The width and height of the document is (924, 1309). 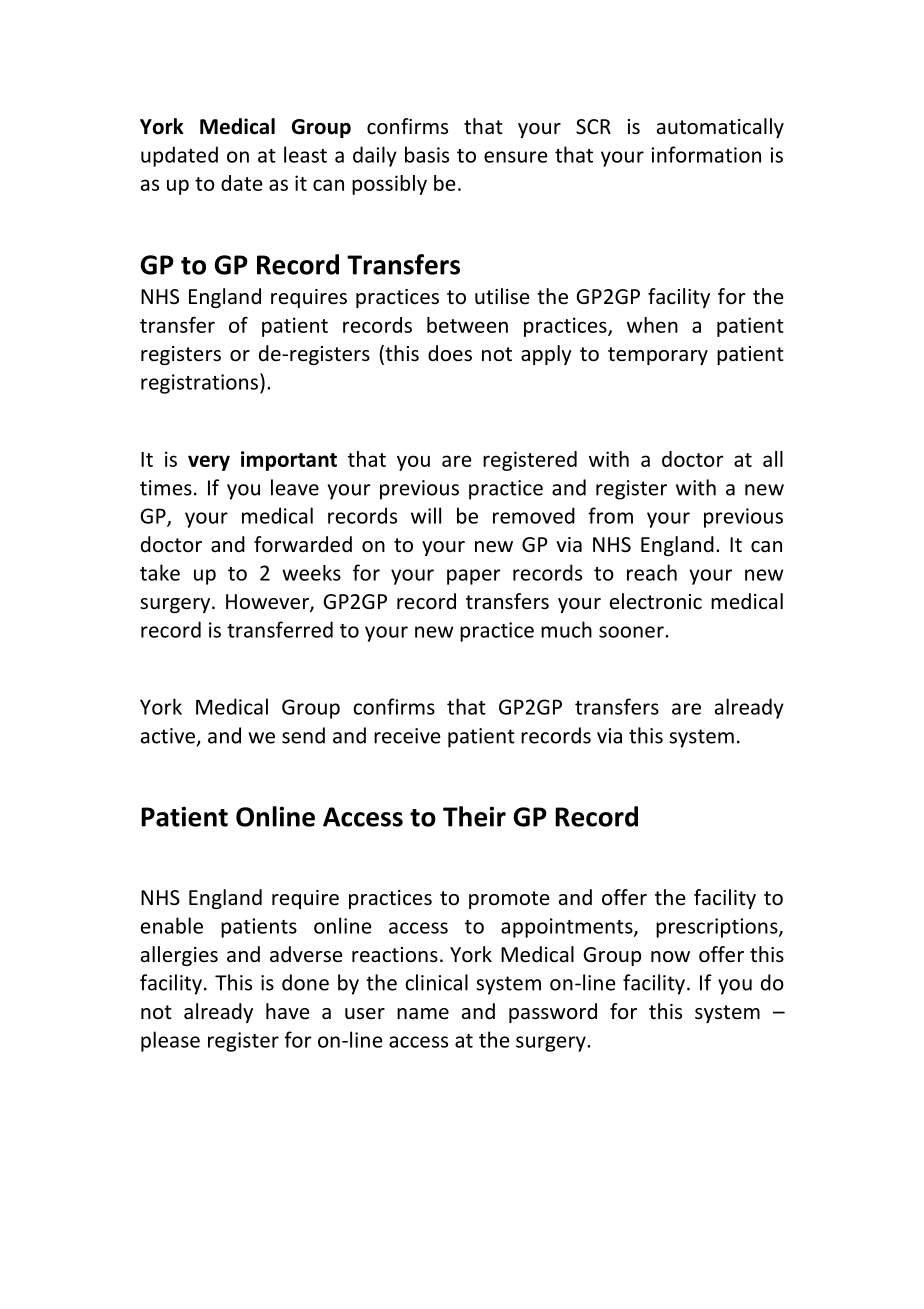 I want to click on However, so click(x=268, y=603).
